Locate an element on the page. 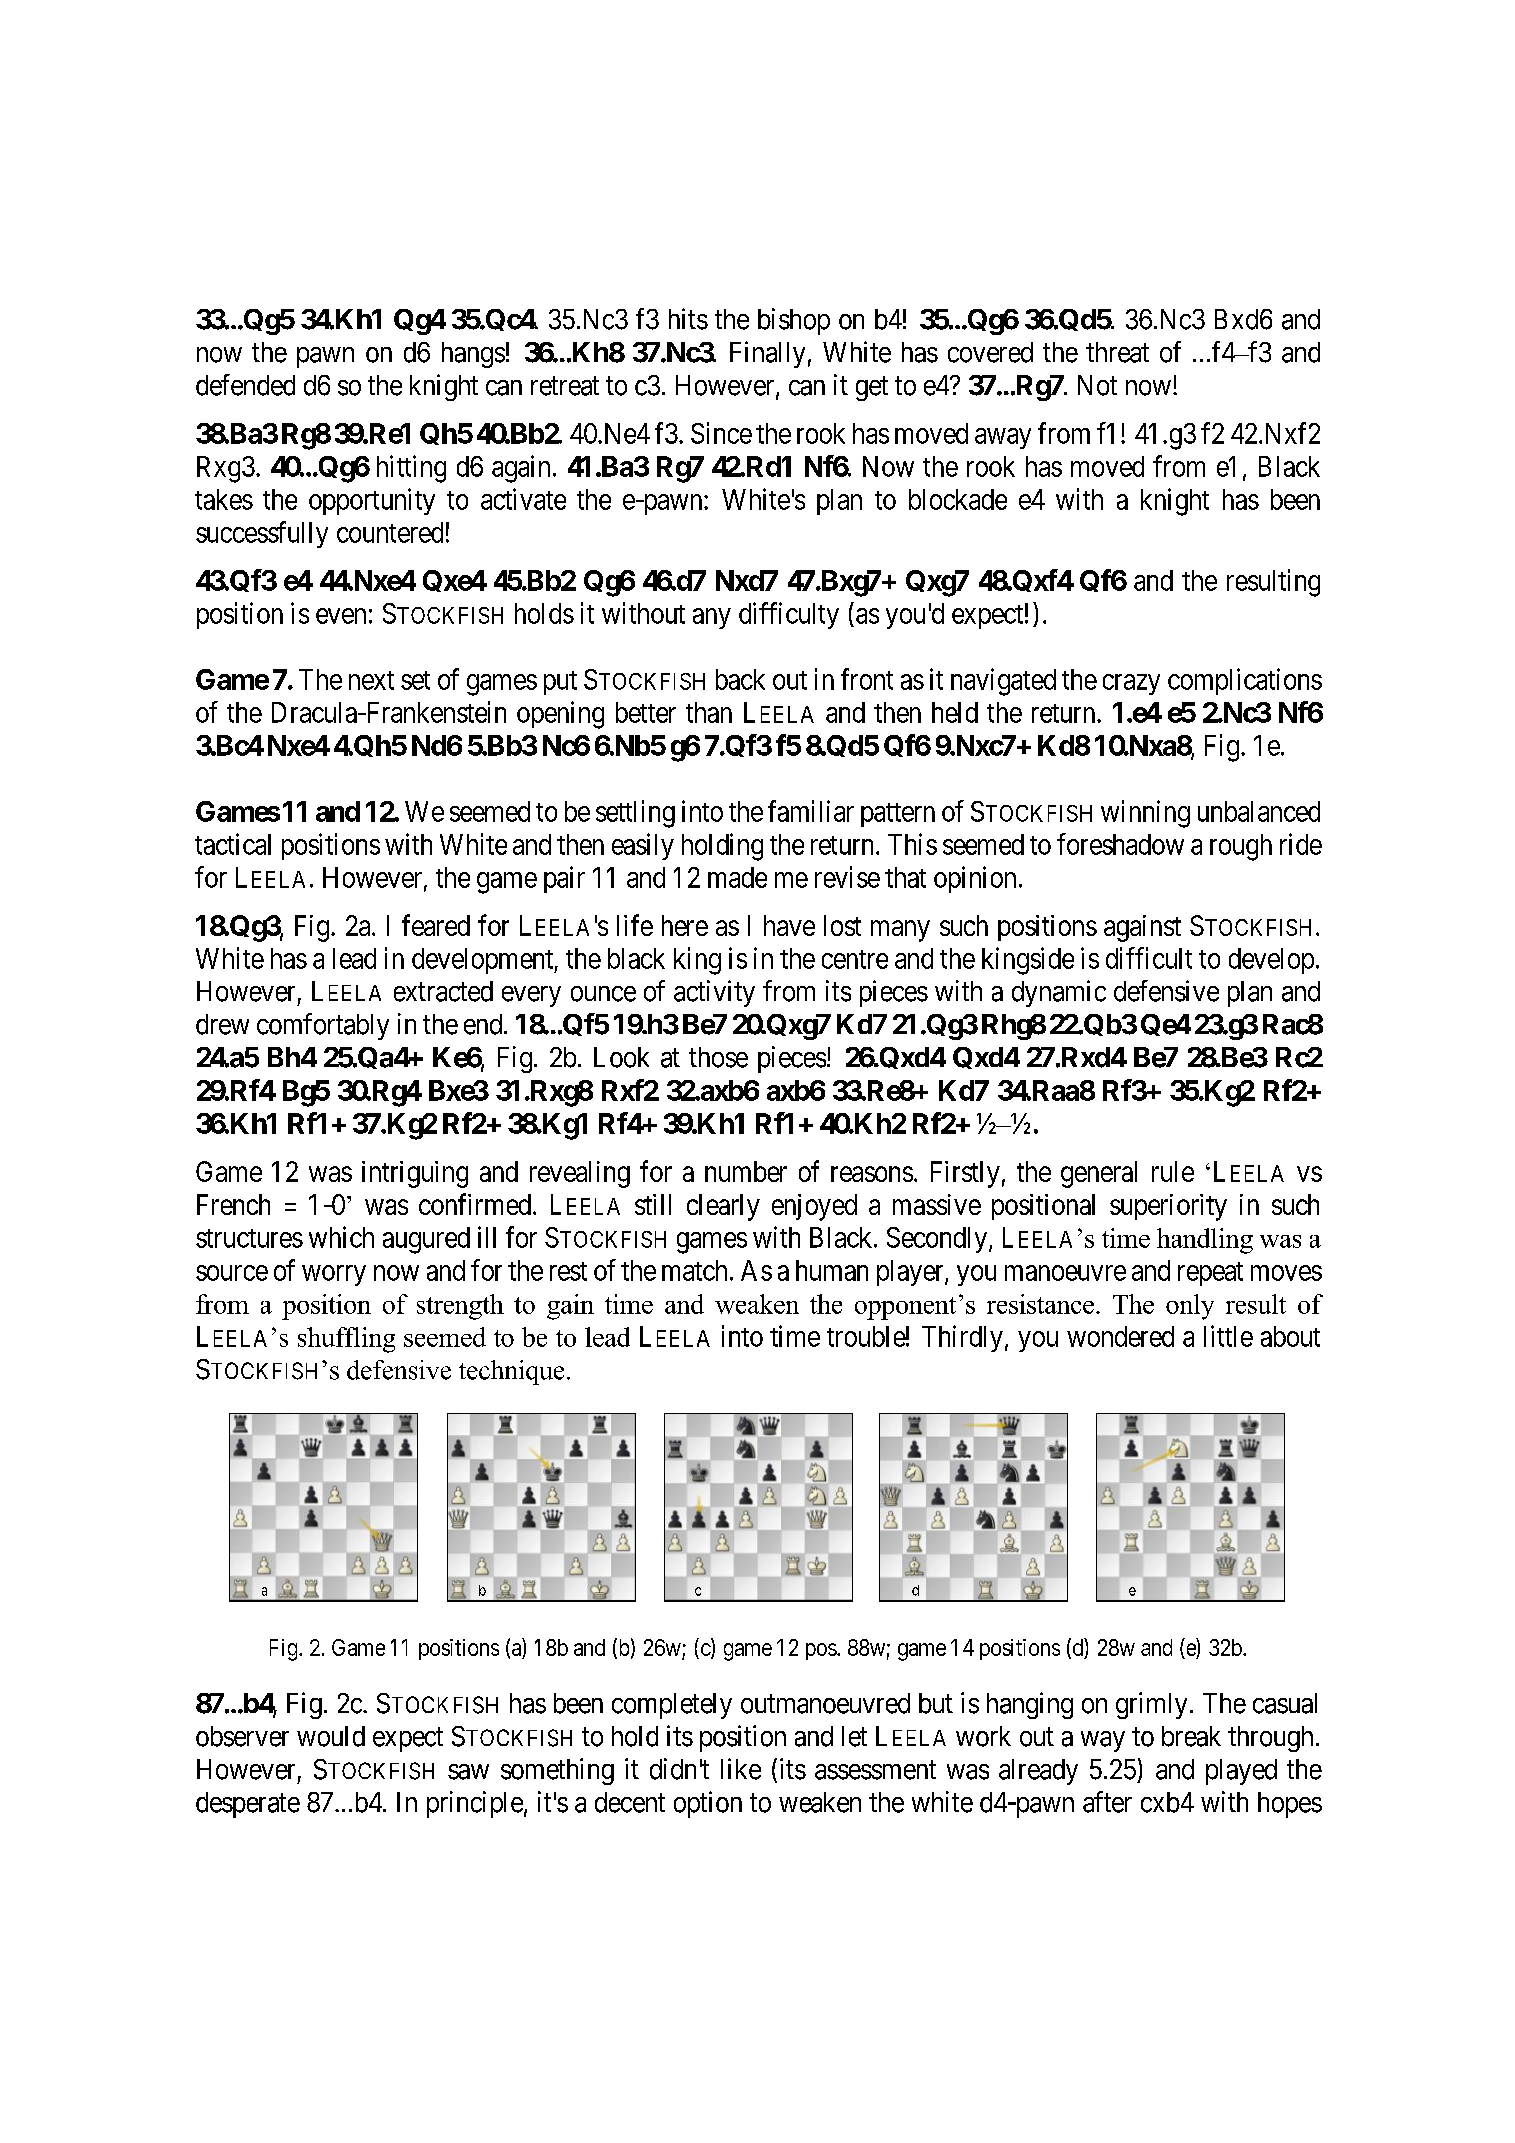 This page has height=2143, width=1515. dynamic is located at coordinates (1059, 993).
